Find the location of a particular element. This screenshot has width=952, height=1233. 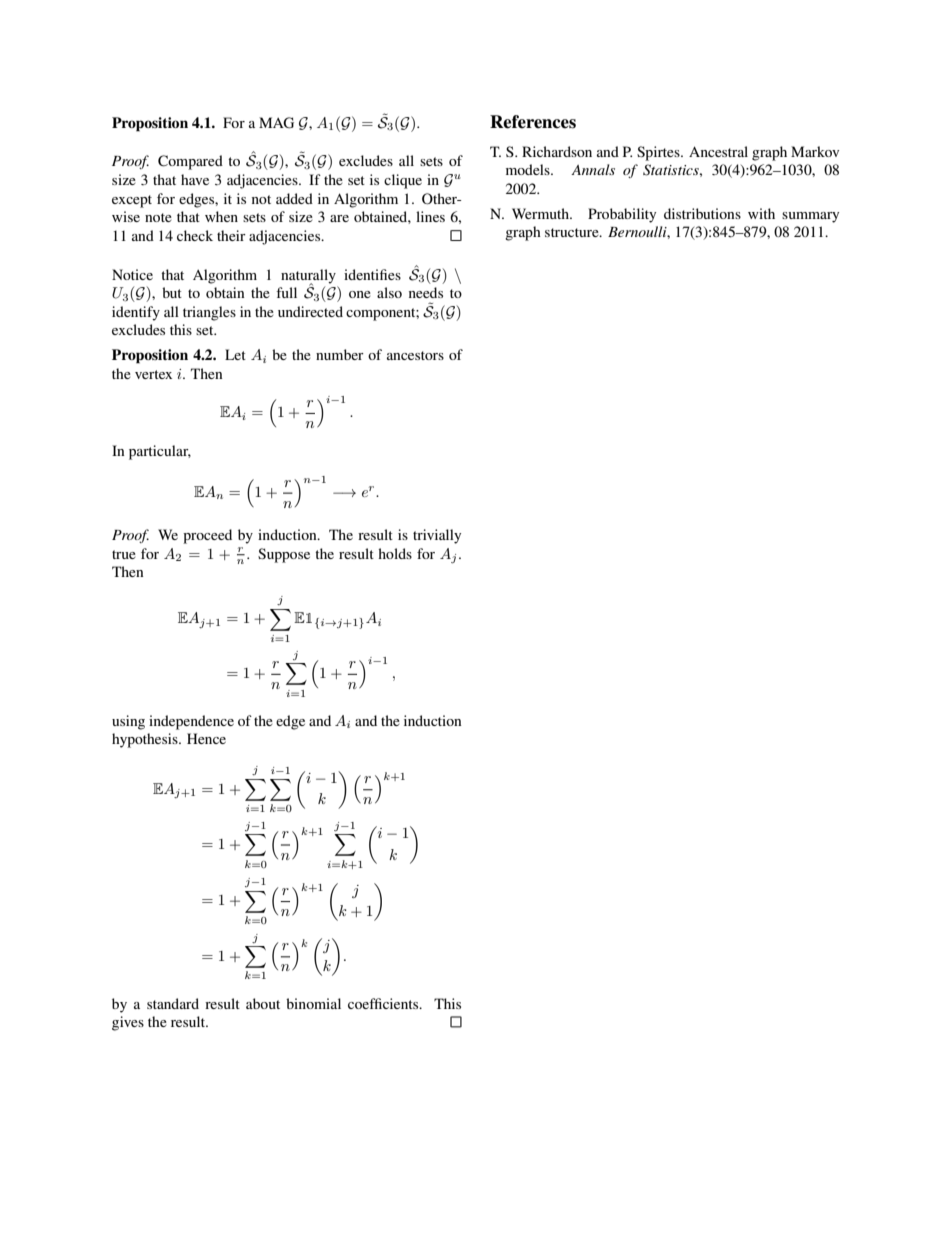

with is located at coordinates (761, 213).
